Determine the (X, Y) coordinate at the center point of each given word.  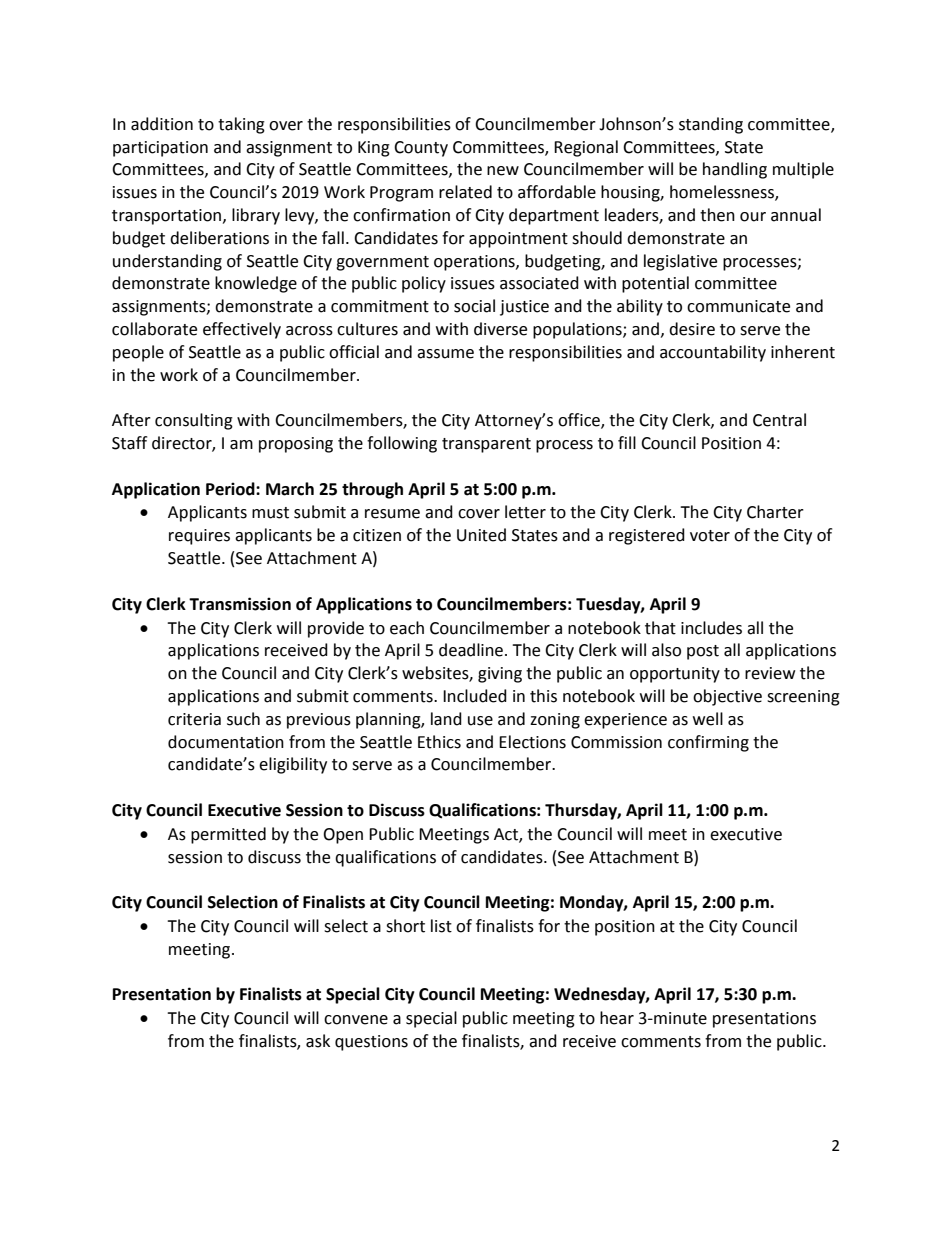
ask (318, 1041)
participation (160, 149)
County (421, 149)
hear (617, 1018)
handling (735, 170)
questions (371, 1043)
